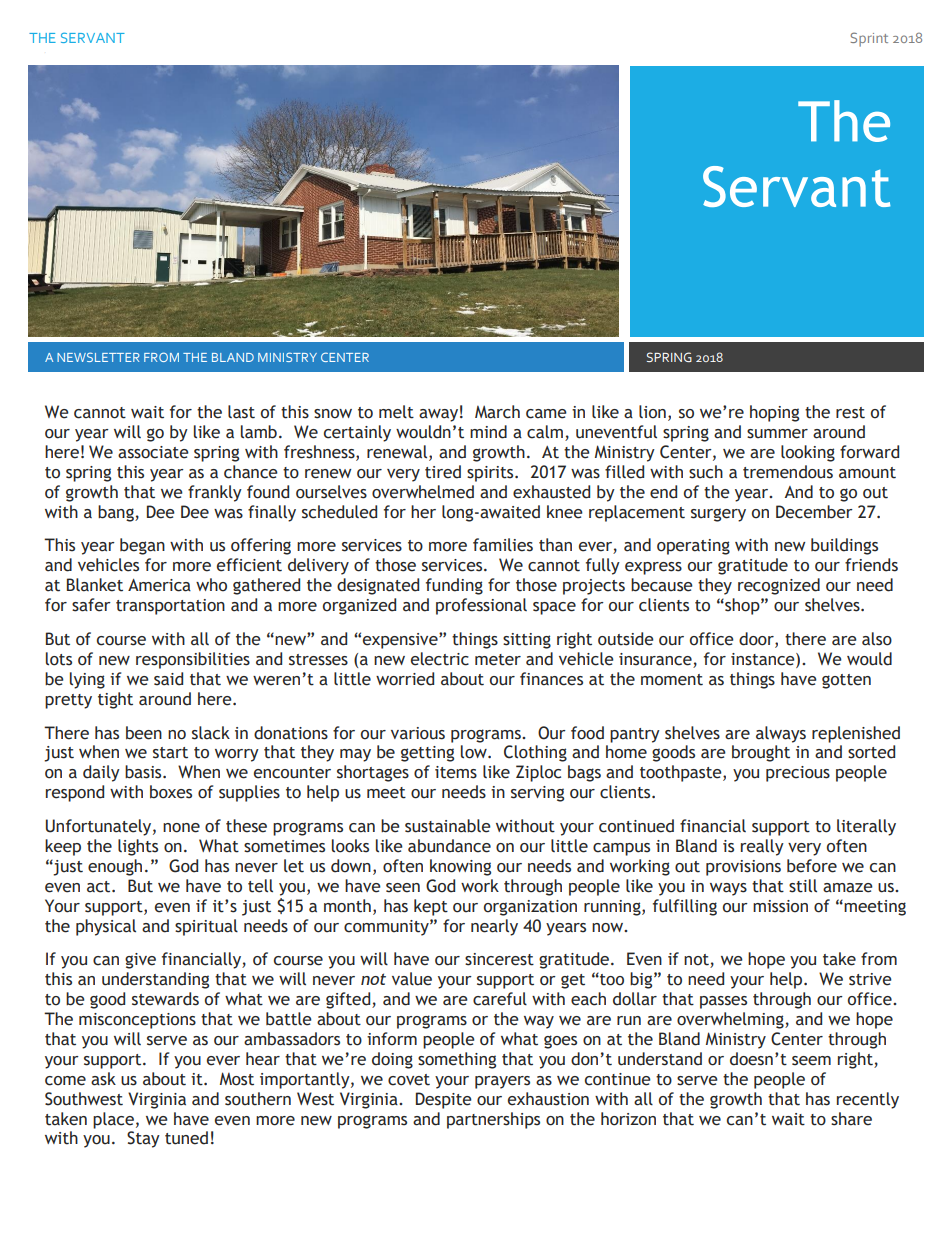  Describe the element at coordinates (779, 586) in the screenshot. I see `recognized` at that location.
